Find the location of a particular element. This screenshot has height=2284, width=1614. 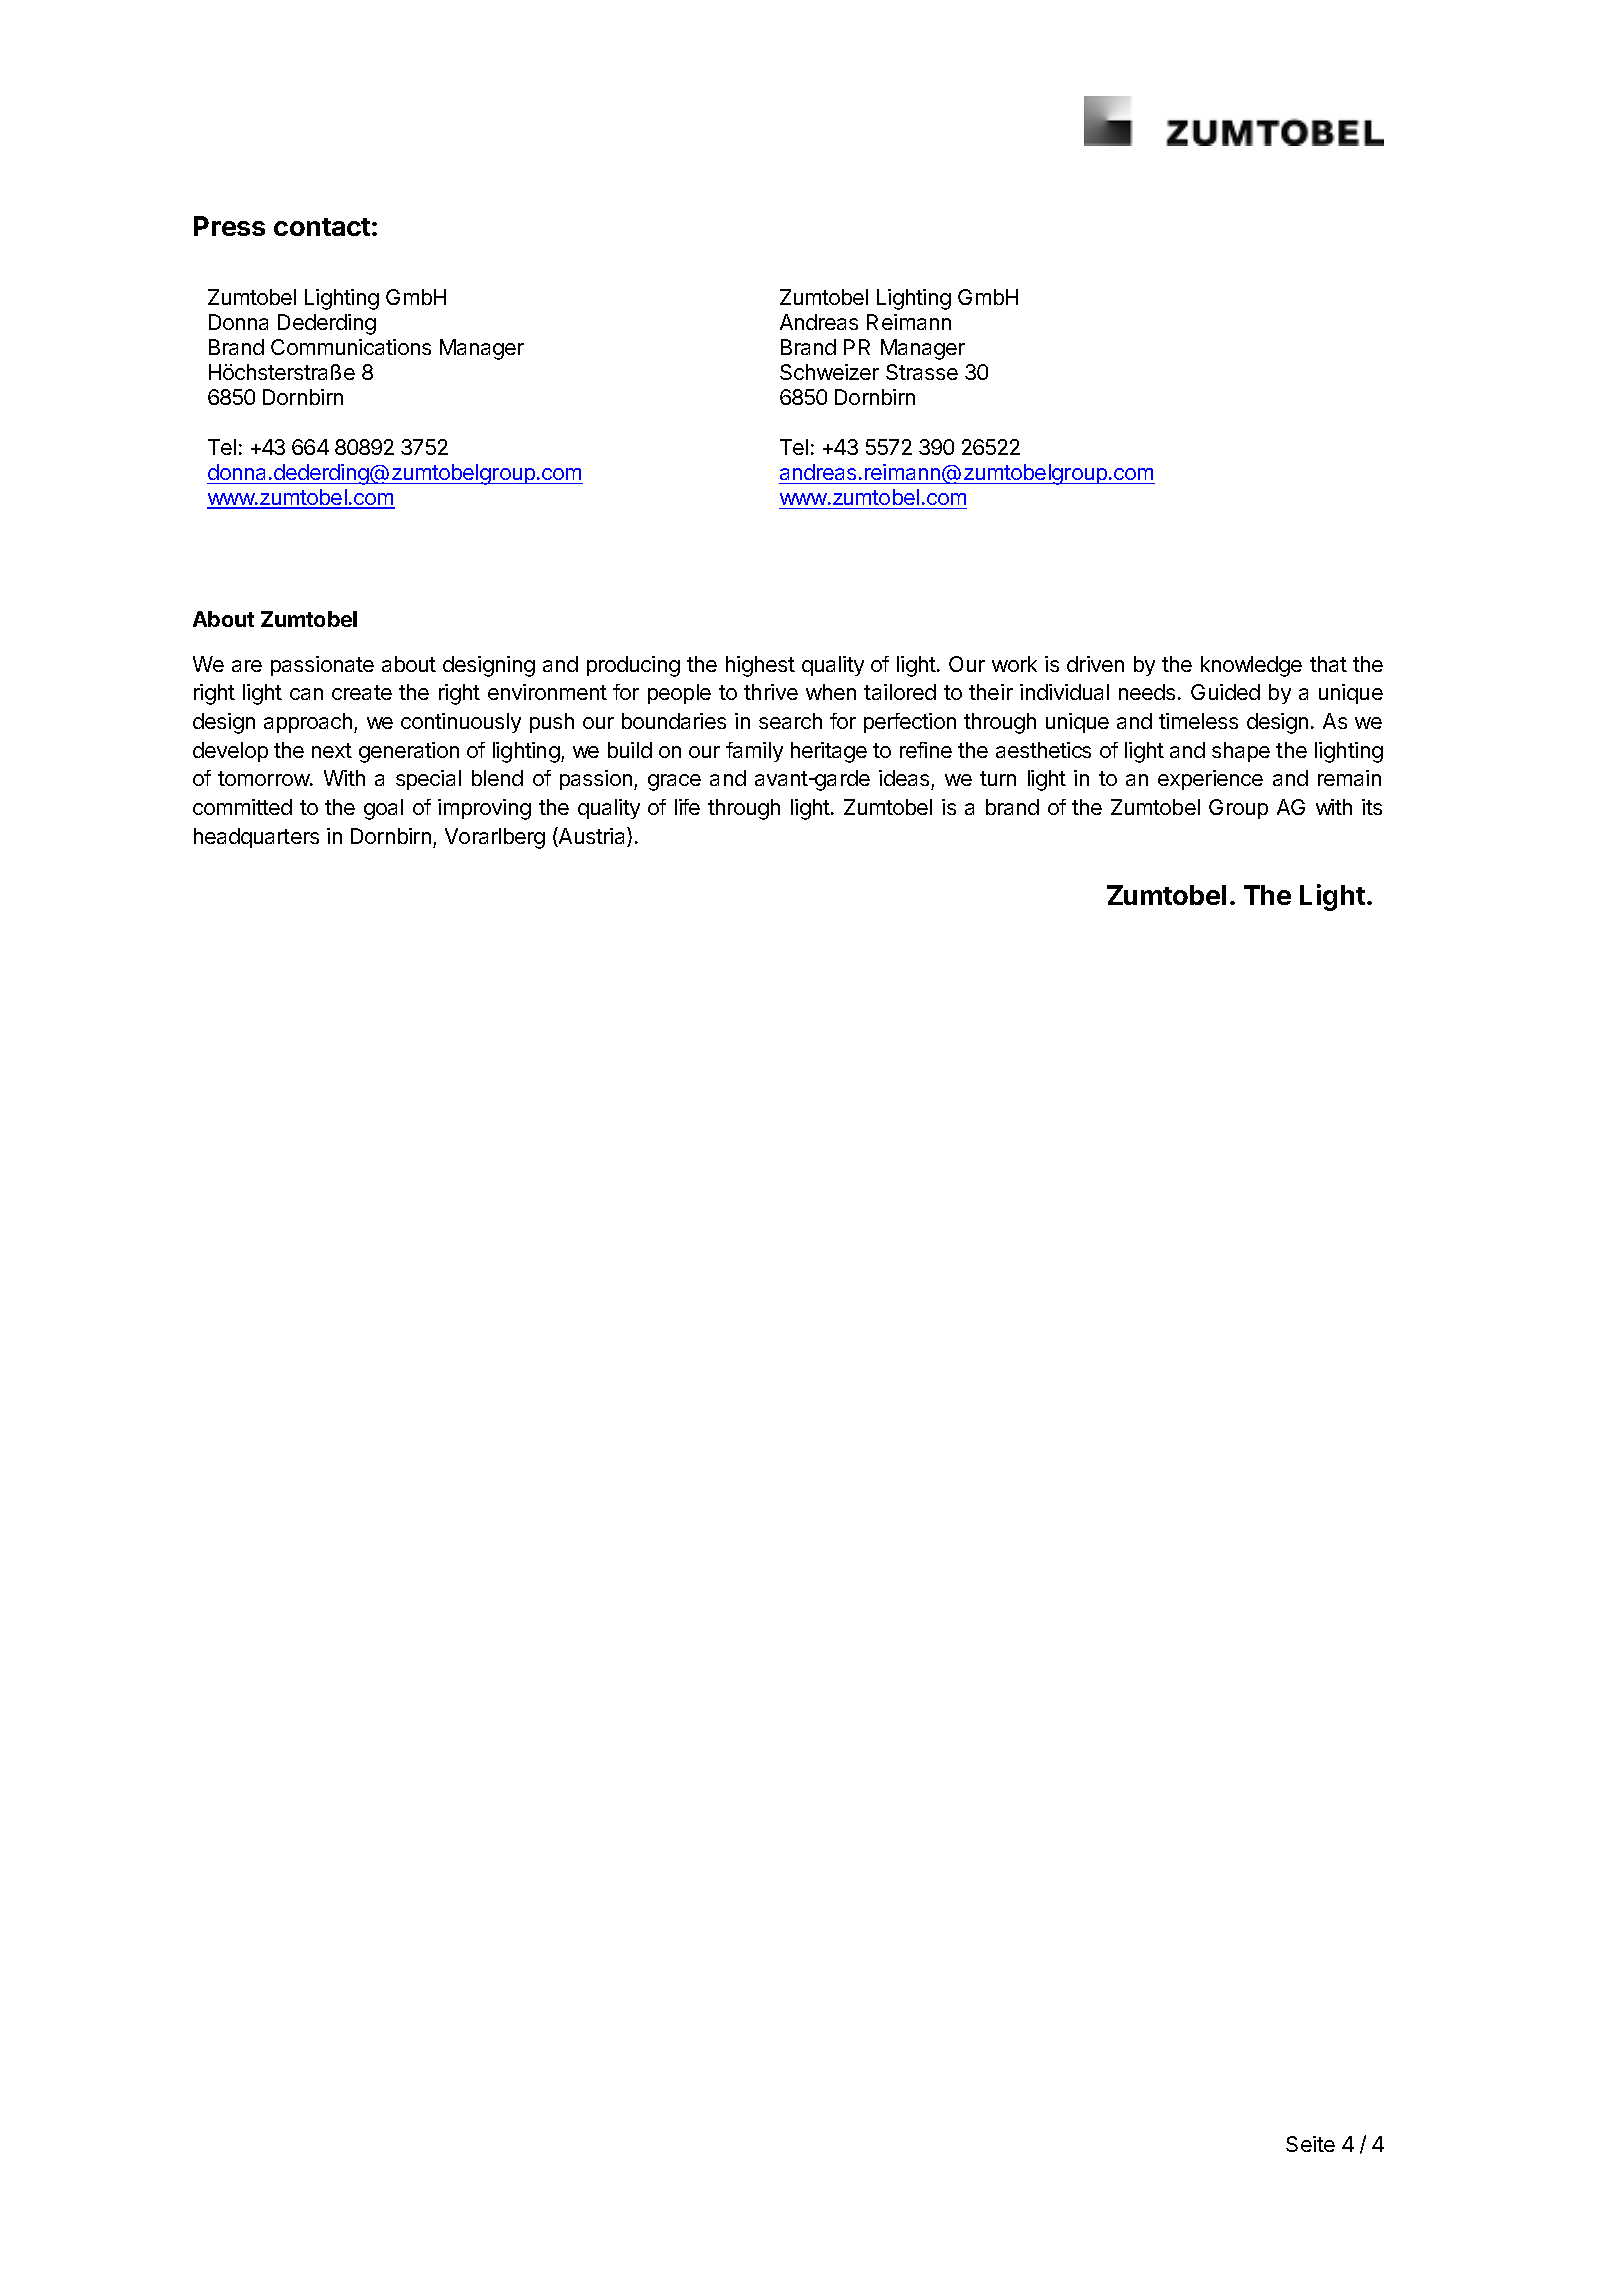

Schweizer is located at coordinates (829, 372).
